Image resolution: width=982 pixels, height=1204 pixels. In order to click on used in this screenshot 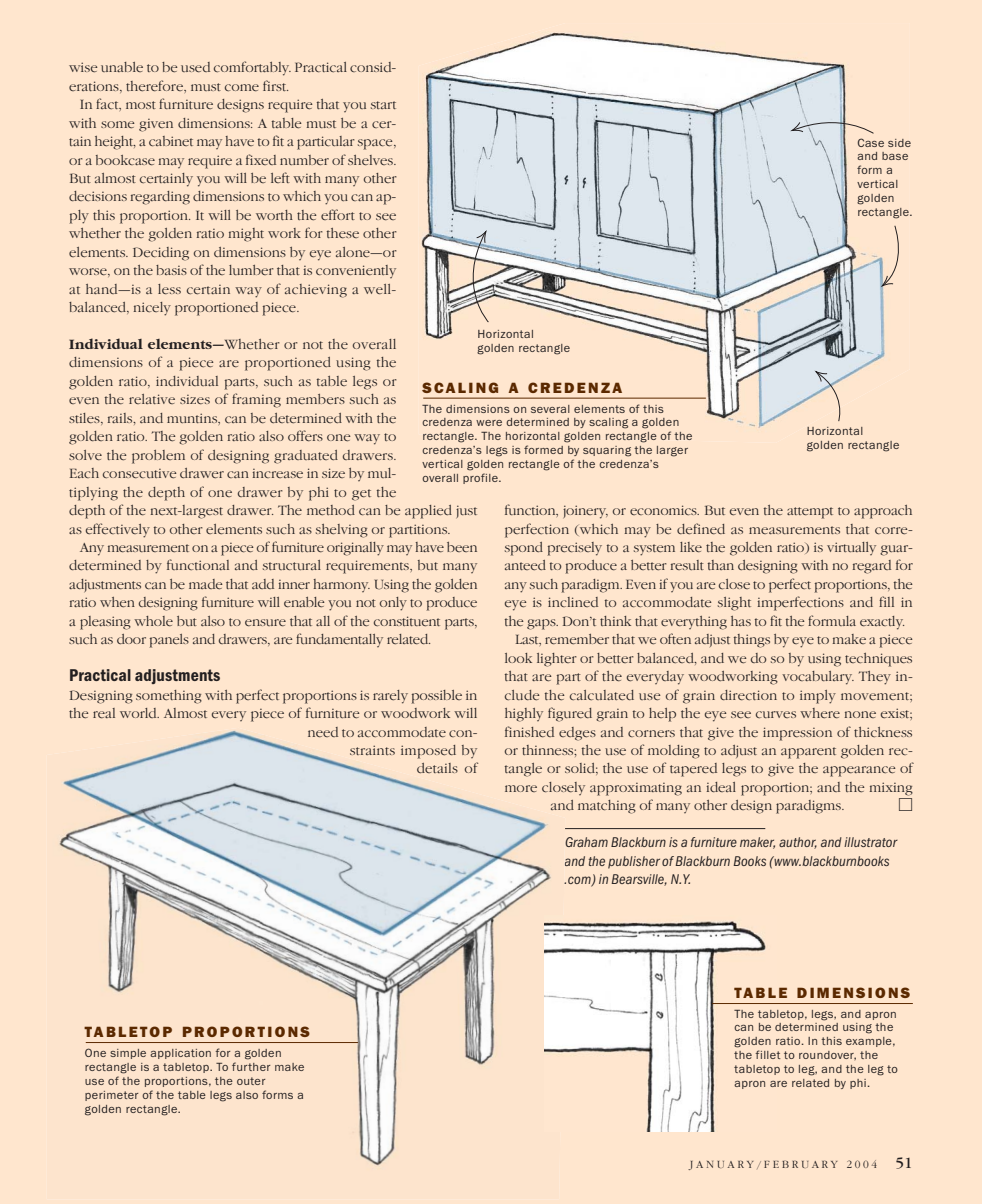, I will do `click(195, 67)`.
